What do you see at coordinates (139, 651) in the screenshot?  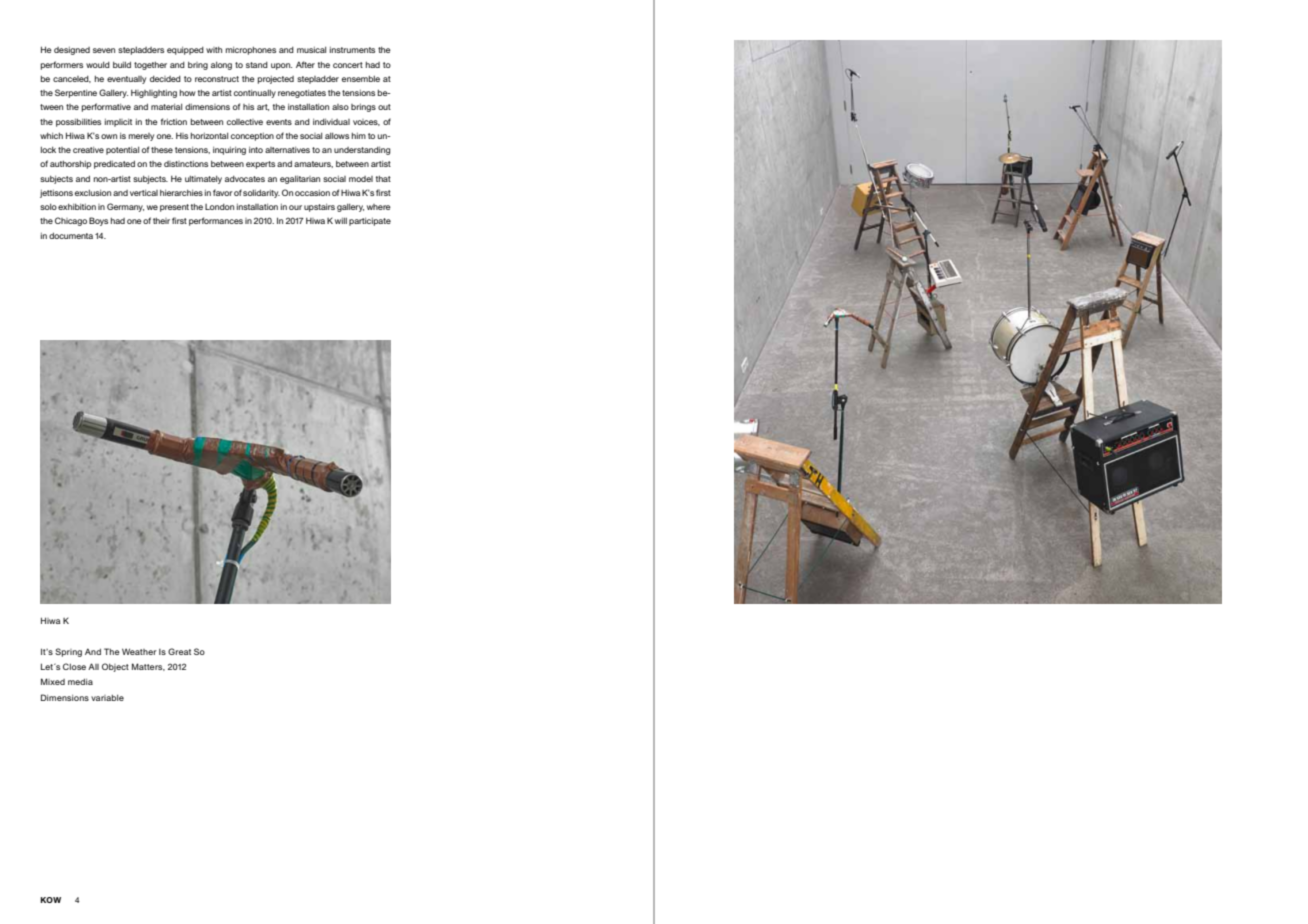 I see `Weather` at bounding box center [139, 651].
